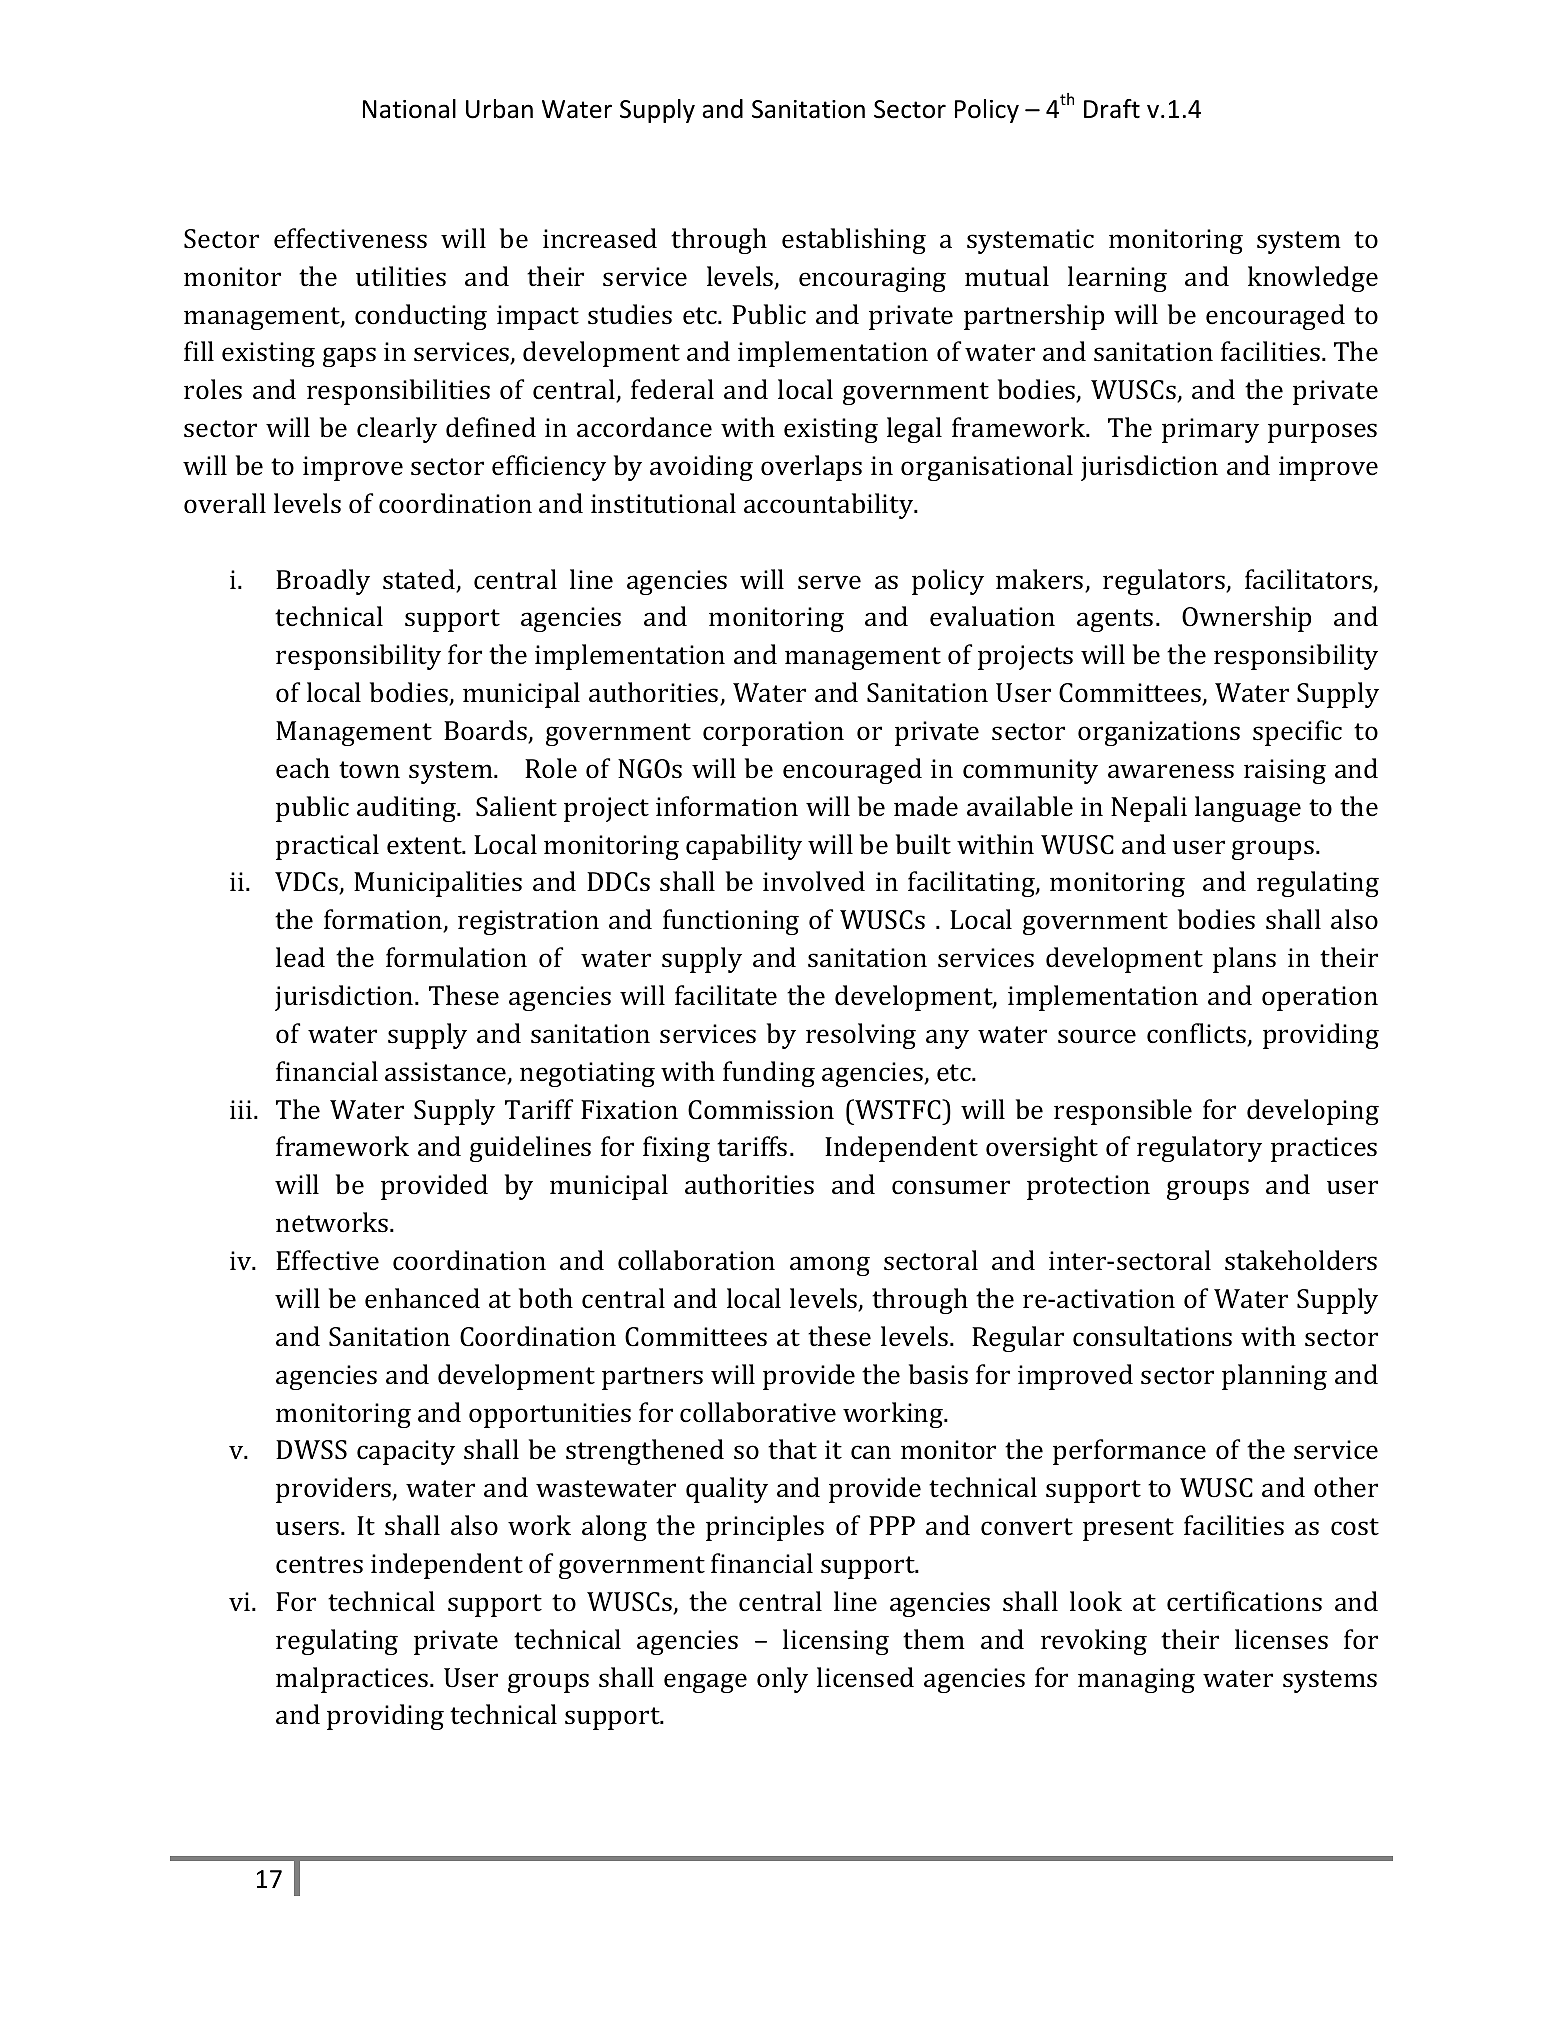 This image has height=2022, width=1563. Describe the element at coordinates (829, 582) in the image. I see `serve` at that location.
